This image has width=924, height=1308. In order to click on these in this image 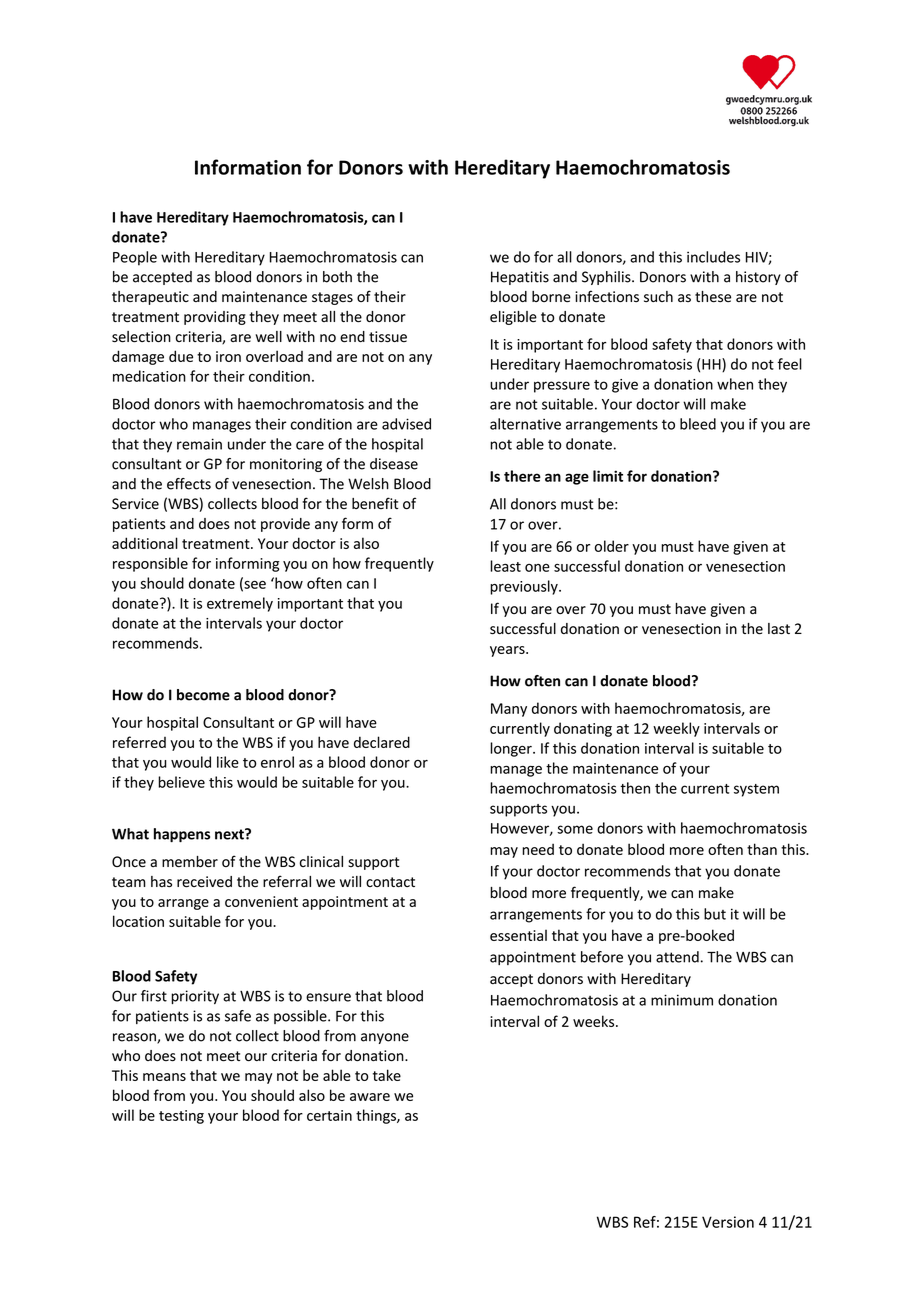, I will do `click(713, 297)`.
